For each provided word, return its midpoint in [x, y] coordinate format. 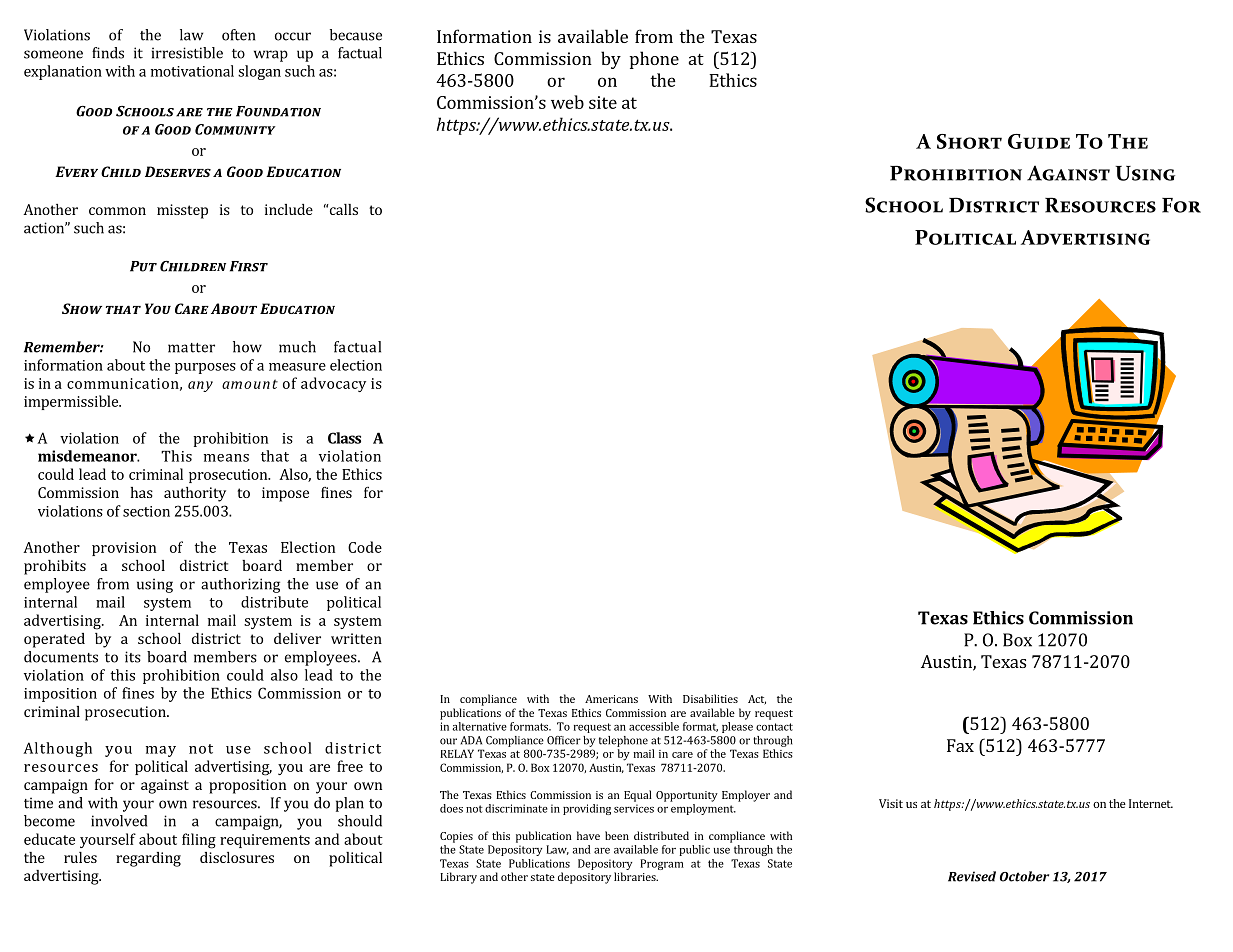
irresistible [187, 53]
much [297, 347]
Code [365, 547]
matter [191, 348]
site [603, 102]
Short [969, 141]
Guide [1039, 141]
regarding [148, 859]
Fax [960, 745]
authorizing [240, 585]
